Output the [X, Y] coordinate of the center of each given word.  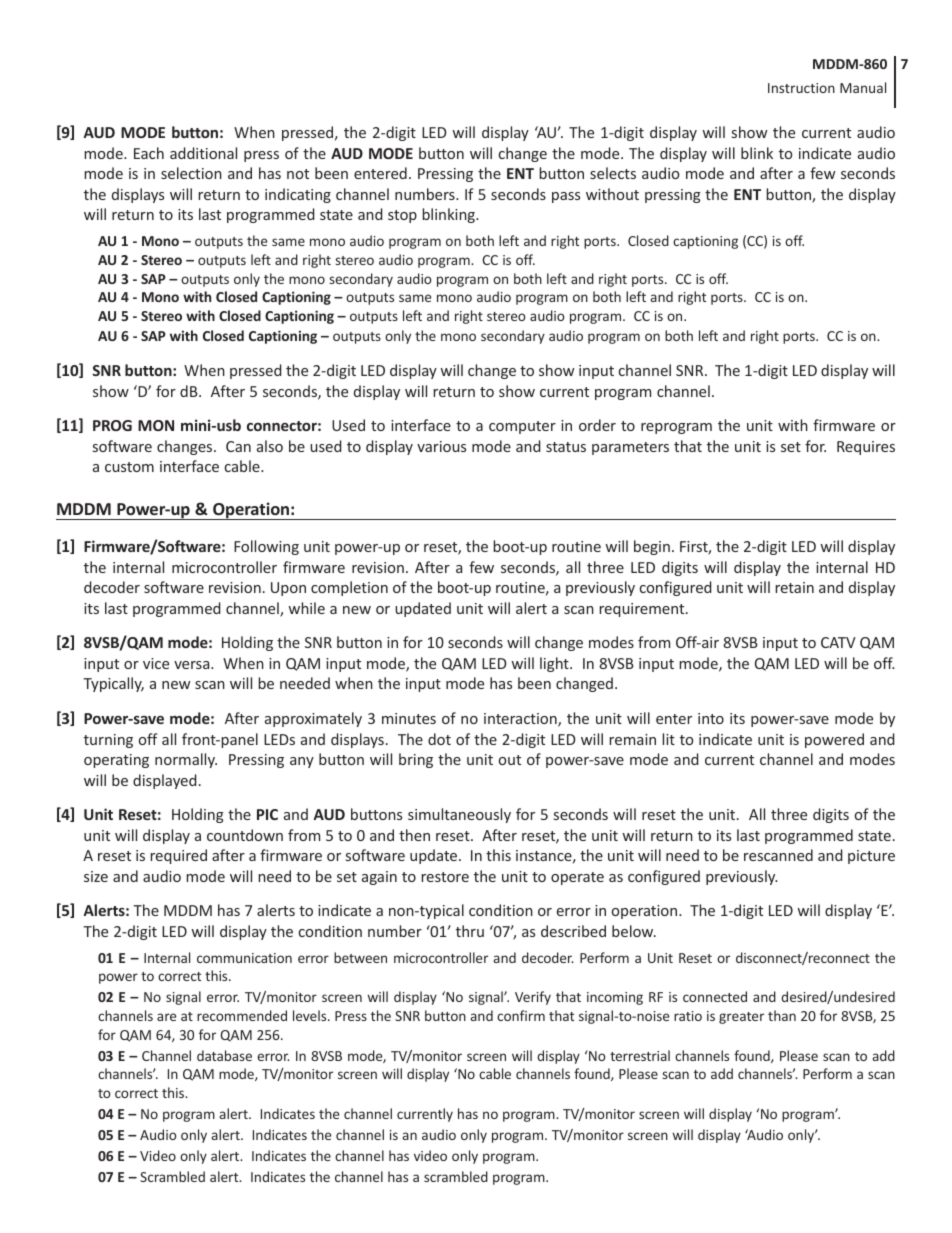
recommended [242, 1015]
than [782, 1015]
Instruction [801, 88]
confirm [521, 1015]
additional [203, 153]
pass [566, 197]
